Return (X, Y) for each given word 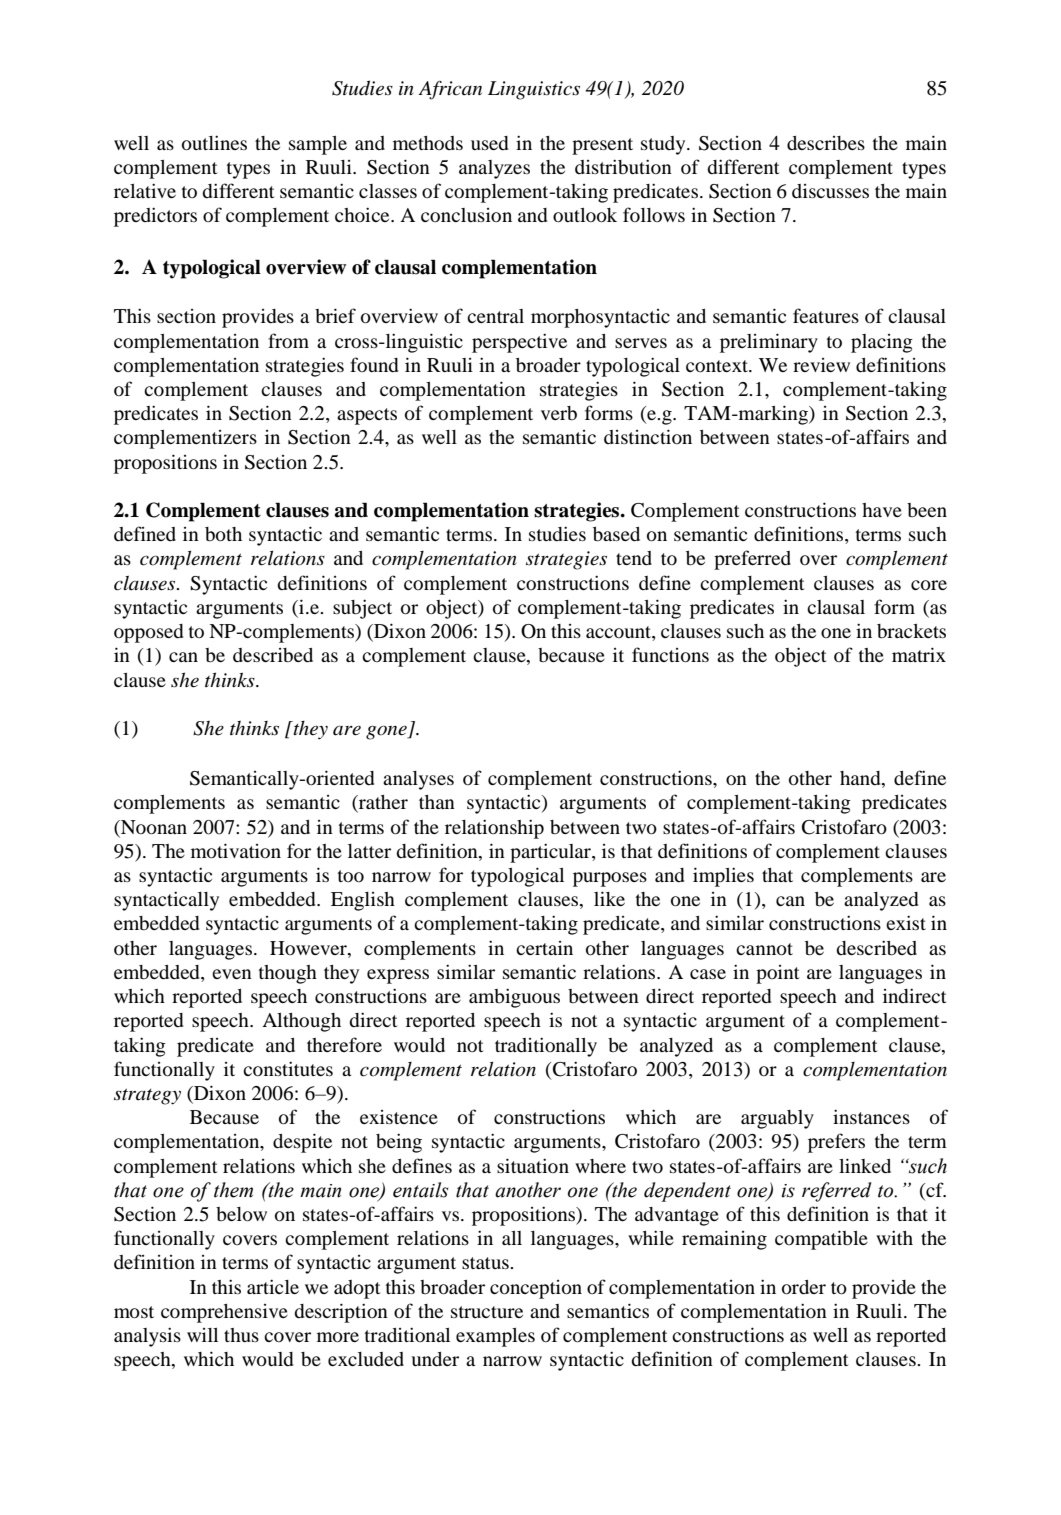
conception (536, 1289)
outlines (214, 143)
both (223, 534)
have (882, 510)
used (489, 143)
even (232, 974)
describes (826, 143)
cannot (764, 949)
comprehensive (224, 1313)
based (616, 534)
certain (544, 948)
